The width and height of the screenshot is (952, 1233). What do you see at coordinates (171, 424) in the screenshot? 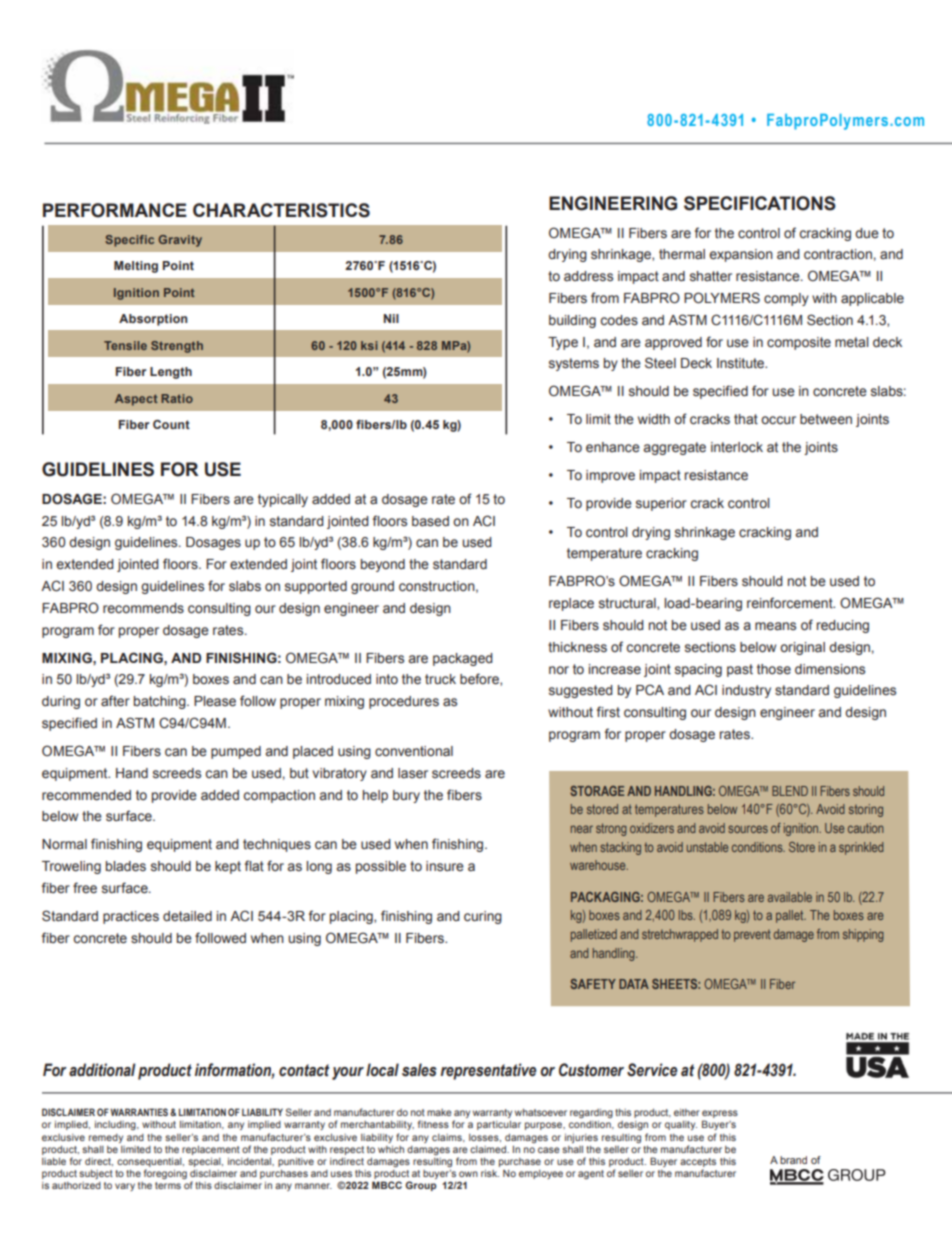
I see `Count` at bounding box center [171, 424].
